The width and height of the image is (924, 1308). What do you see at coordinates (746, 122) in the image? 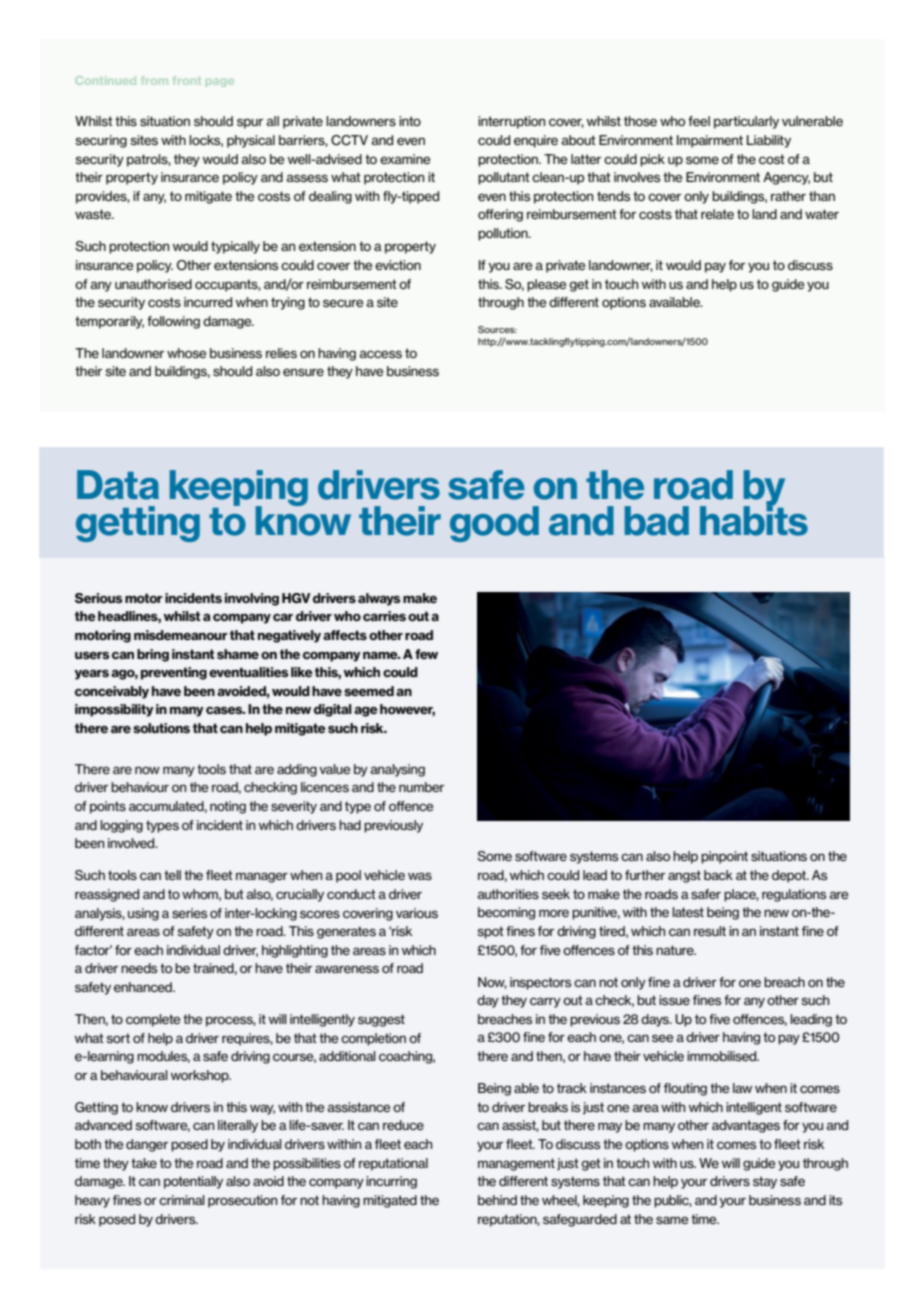
I see `particularly` at bounding box center [746, 122].
